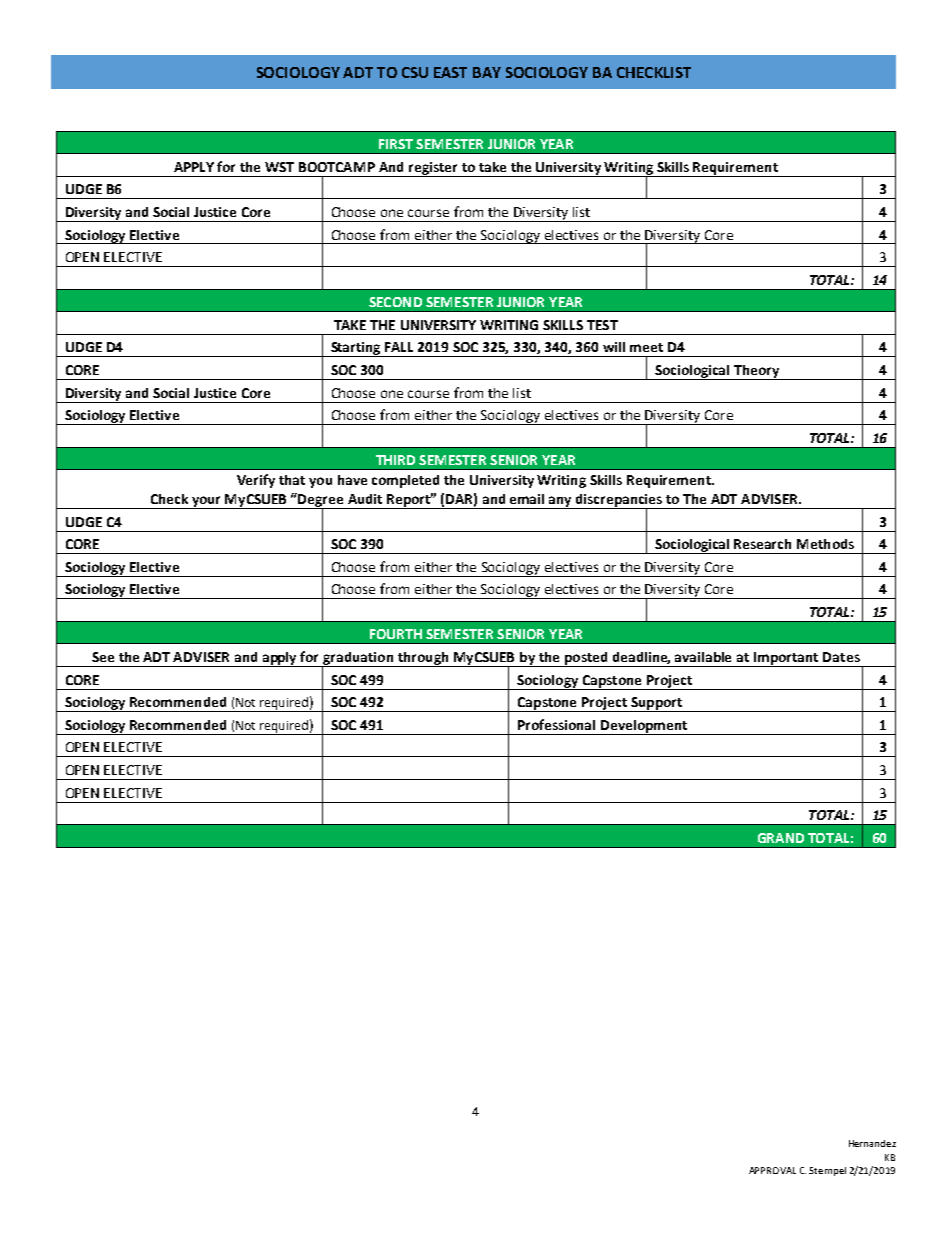 The width and height of the screenshot is (952, 1233). Describe the element at coordinates (256, 481) in the screenshot. I see `Verify` at that location.
